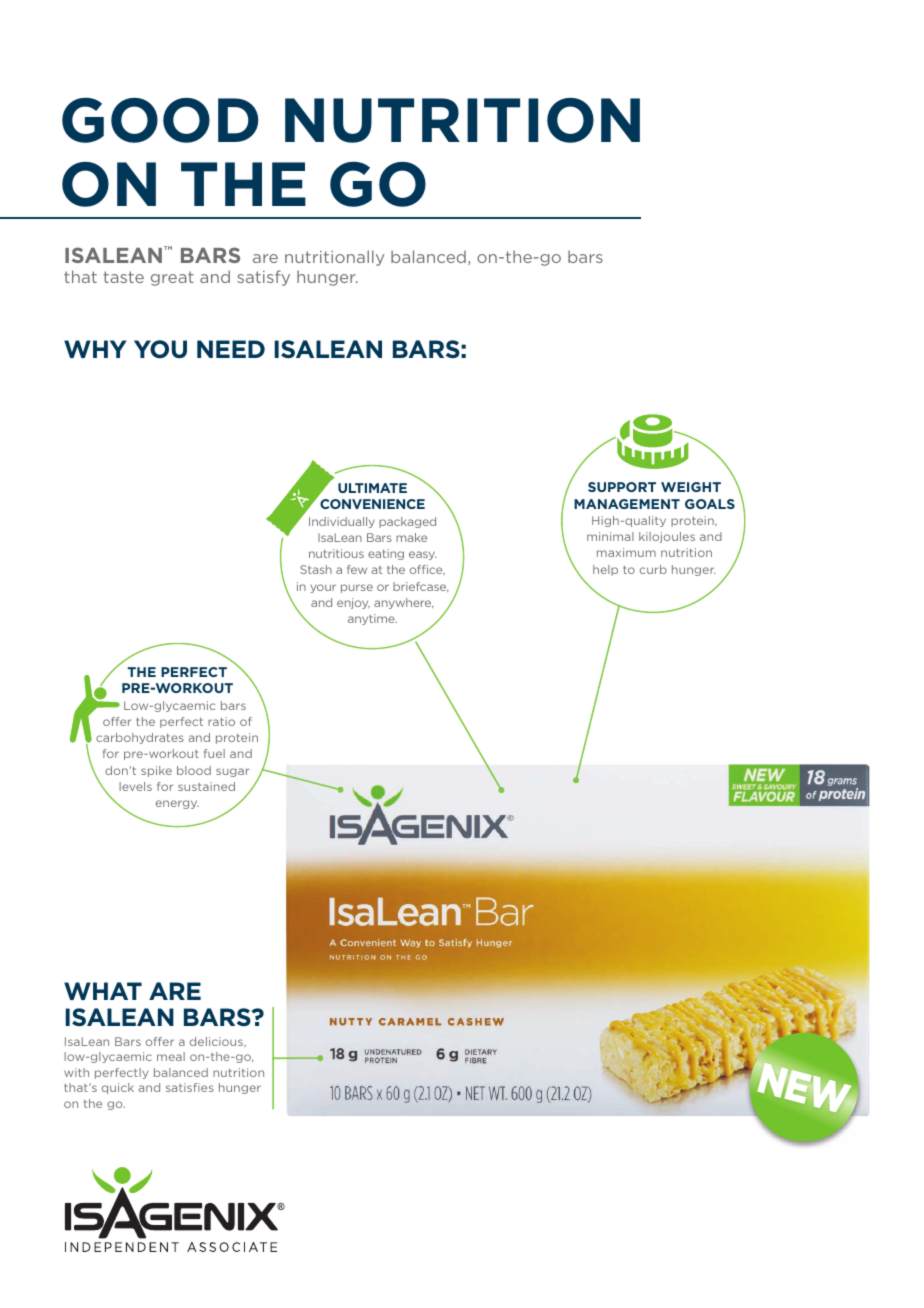  I want to click on meal, so click(171, 1056).
